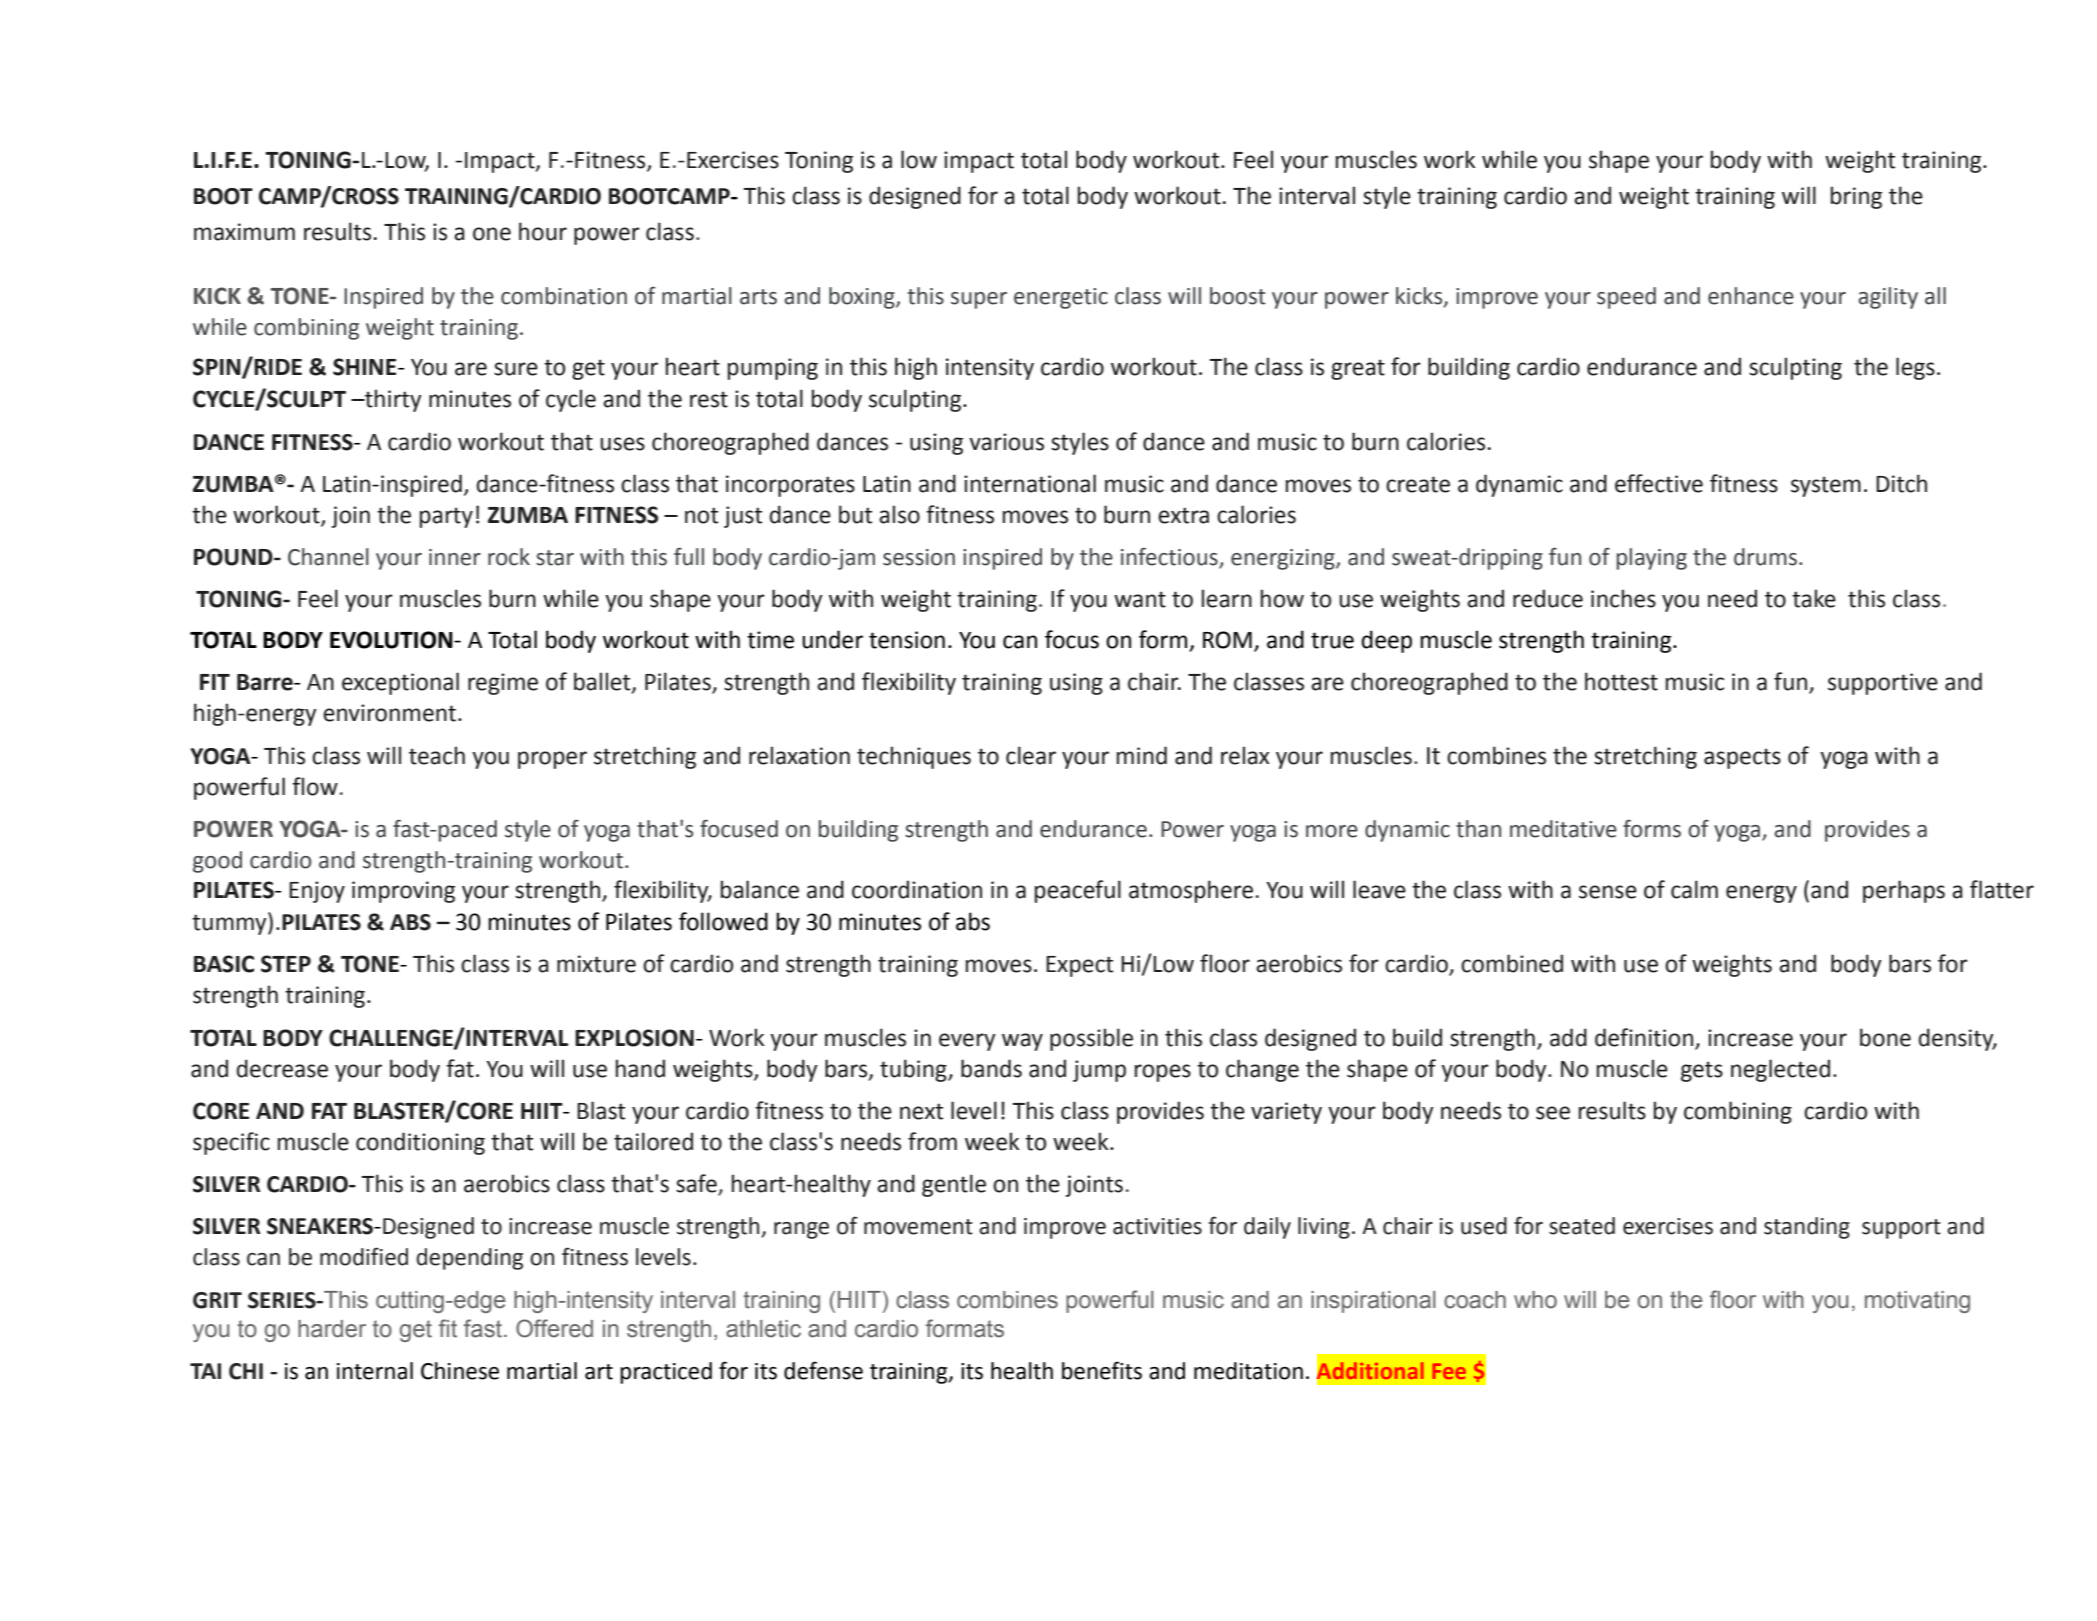 Image resolution: width=2097 pixels, height=1621 pixels. What do you see at coordinates (1856, 197) in the document?
I see `bring` at bounding box center [1856, 197].
